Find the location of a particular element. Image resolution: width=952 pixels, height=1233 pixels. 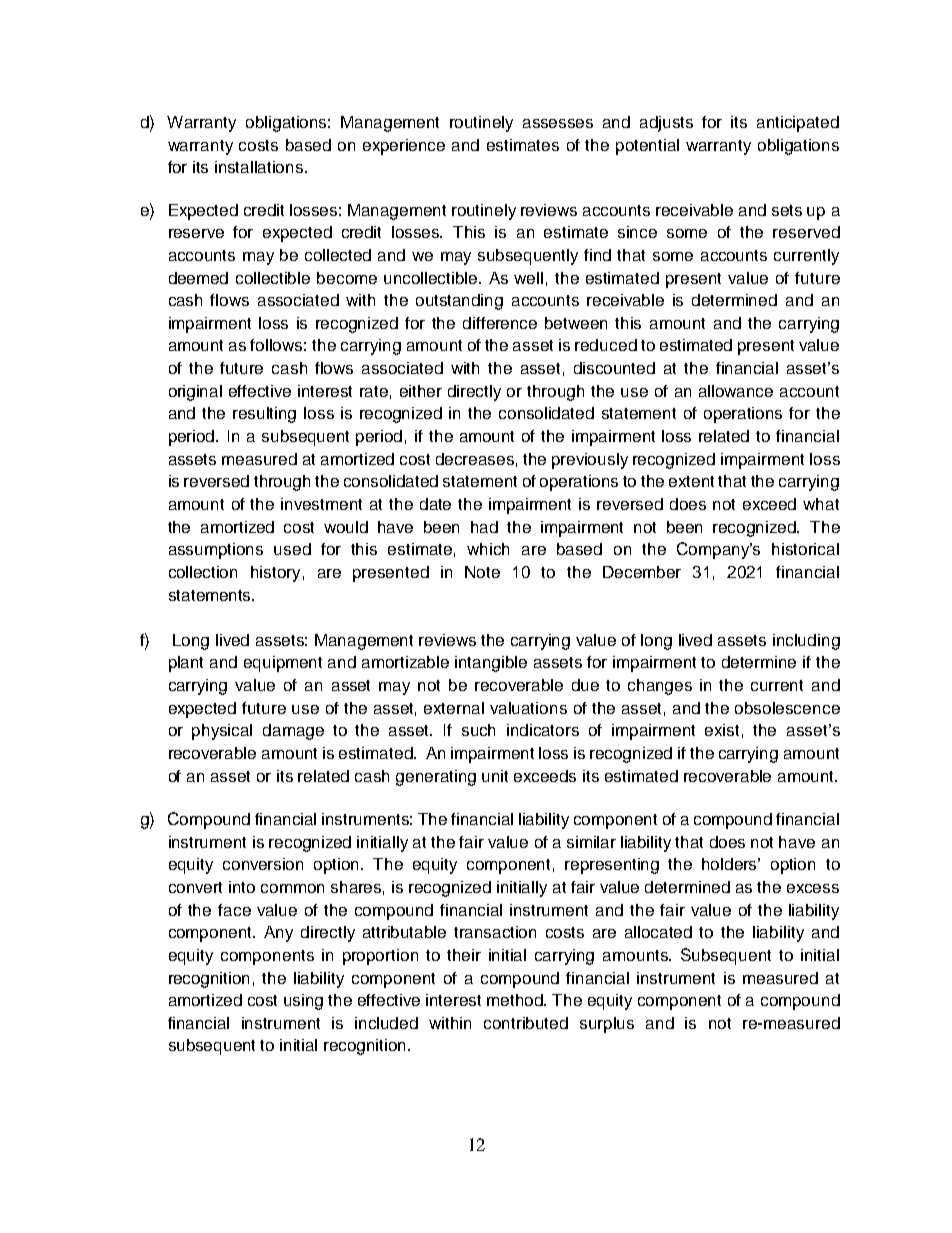

Note is located at coordinates (482, 572).
